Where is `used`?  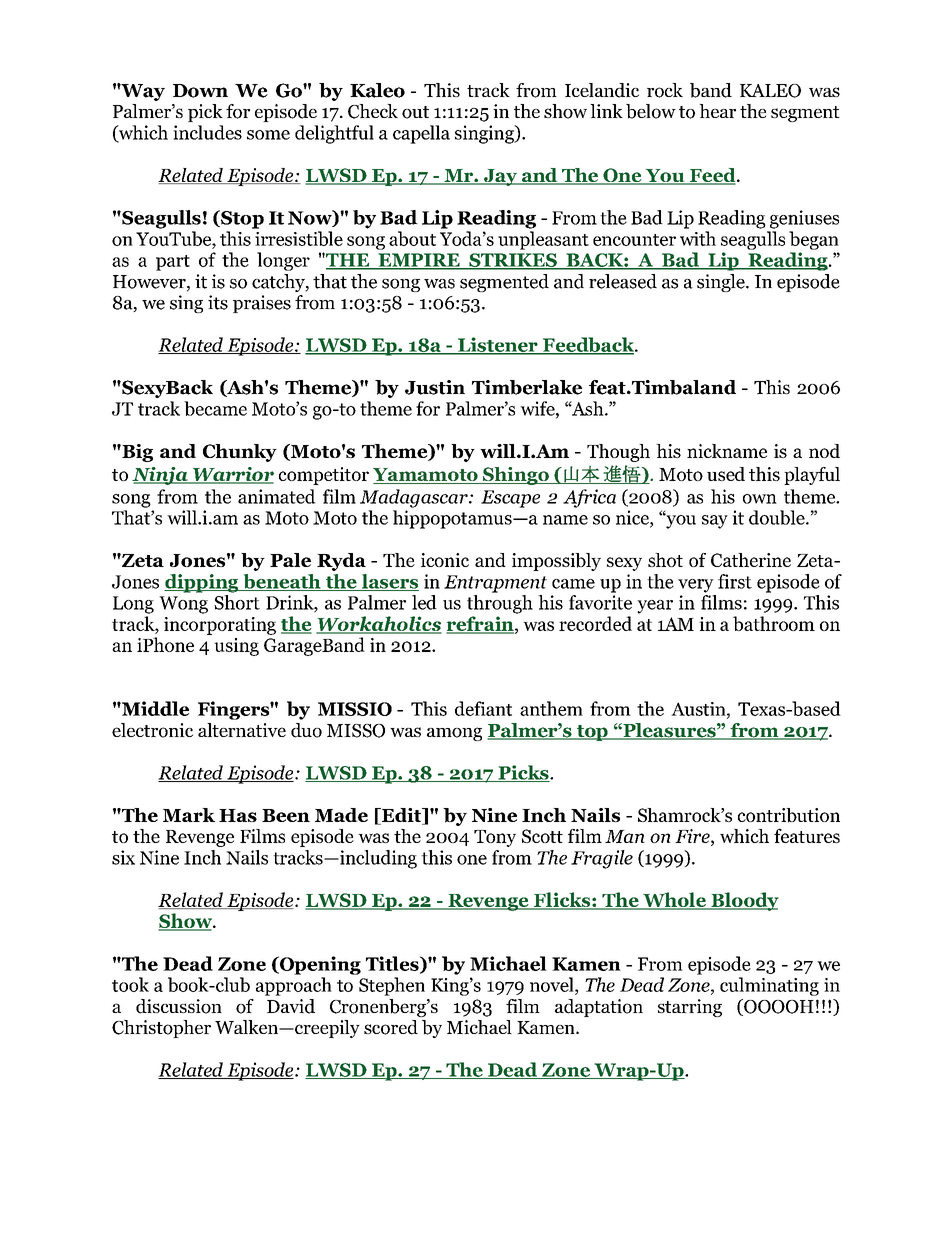 used is located at coordinates (726, 474).
